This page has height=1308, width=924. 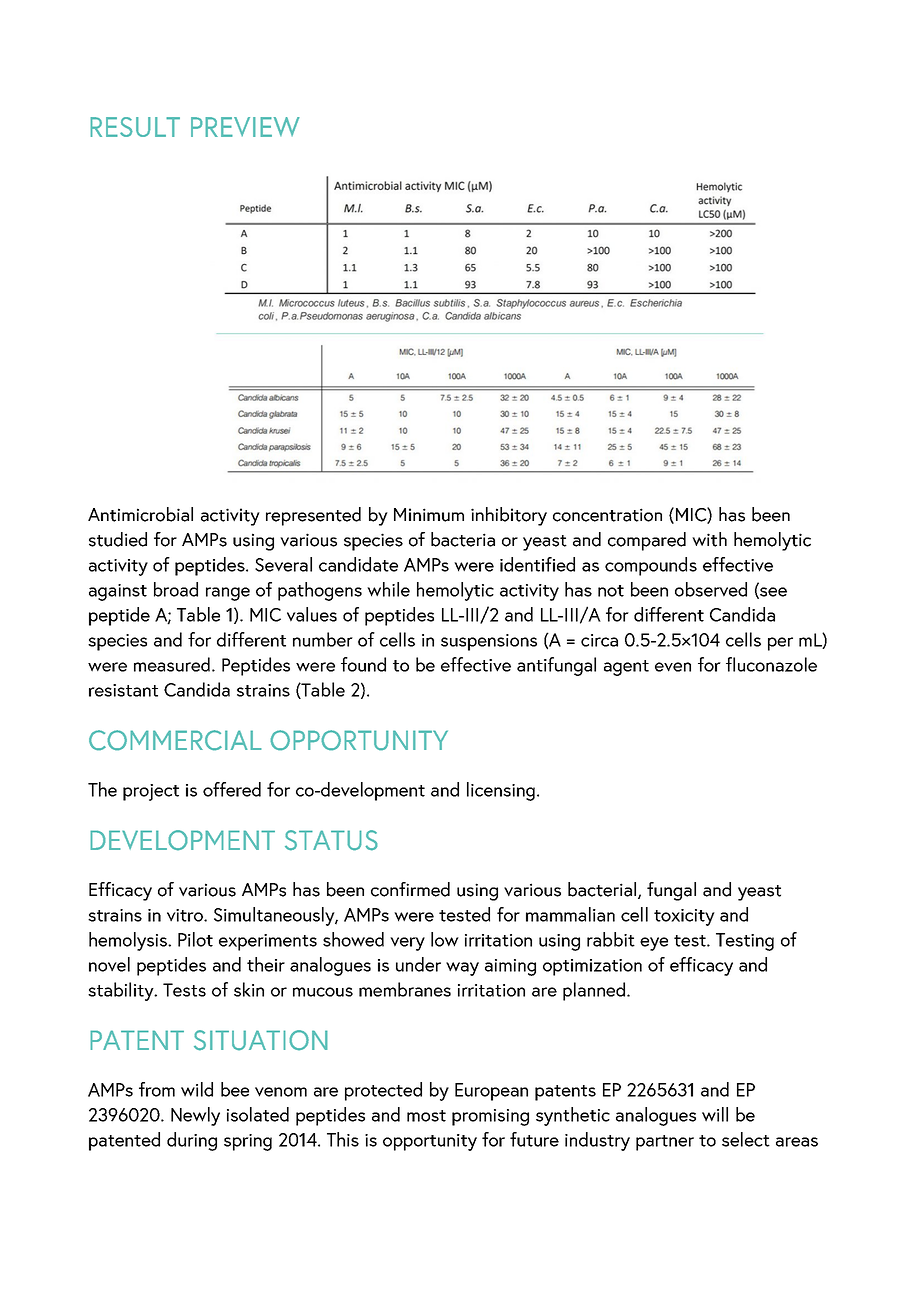 I want to click on RESULT, so click(x=135, y=127).
